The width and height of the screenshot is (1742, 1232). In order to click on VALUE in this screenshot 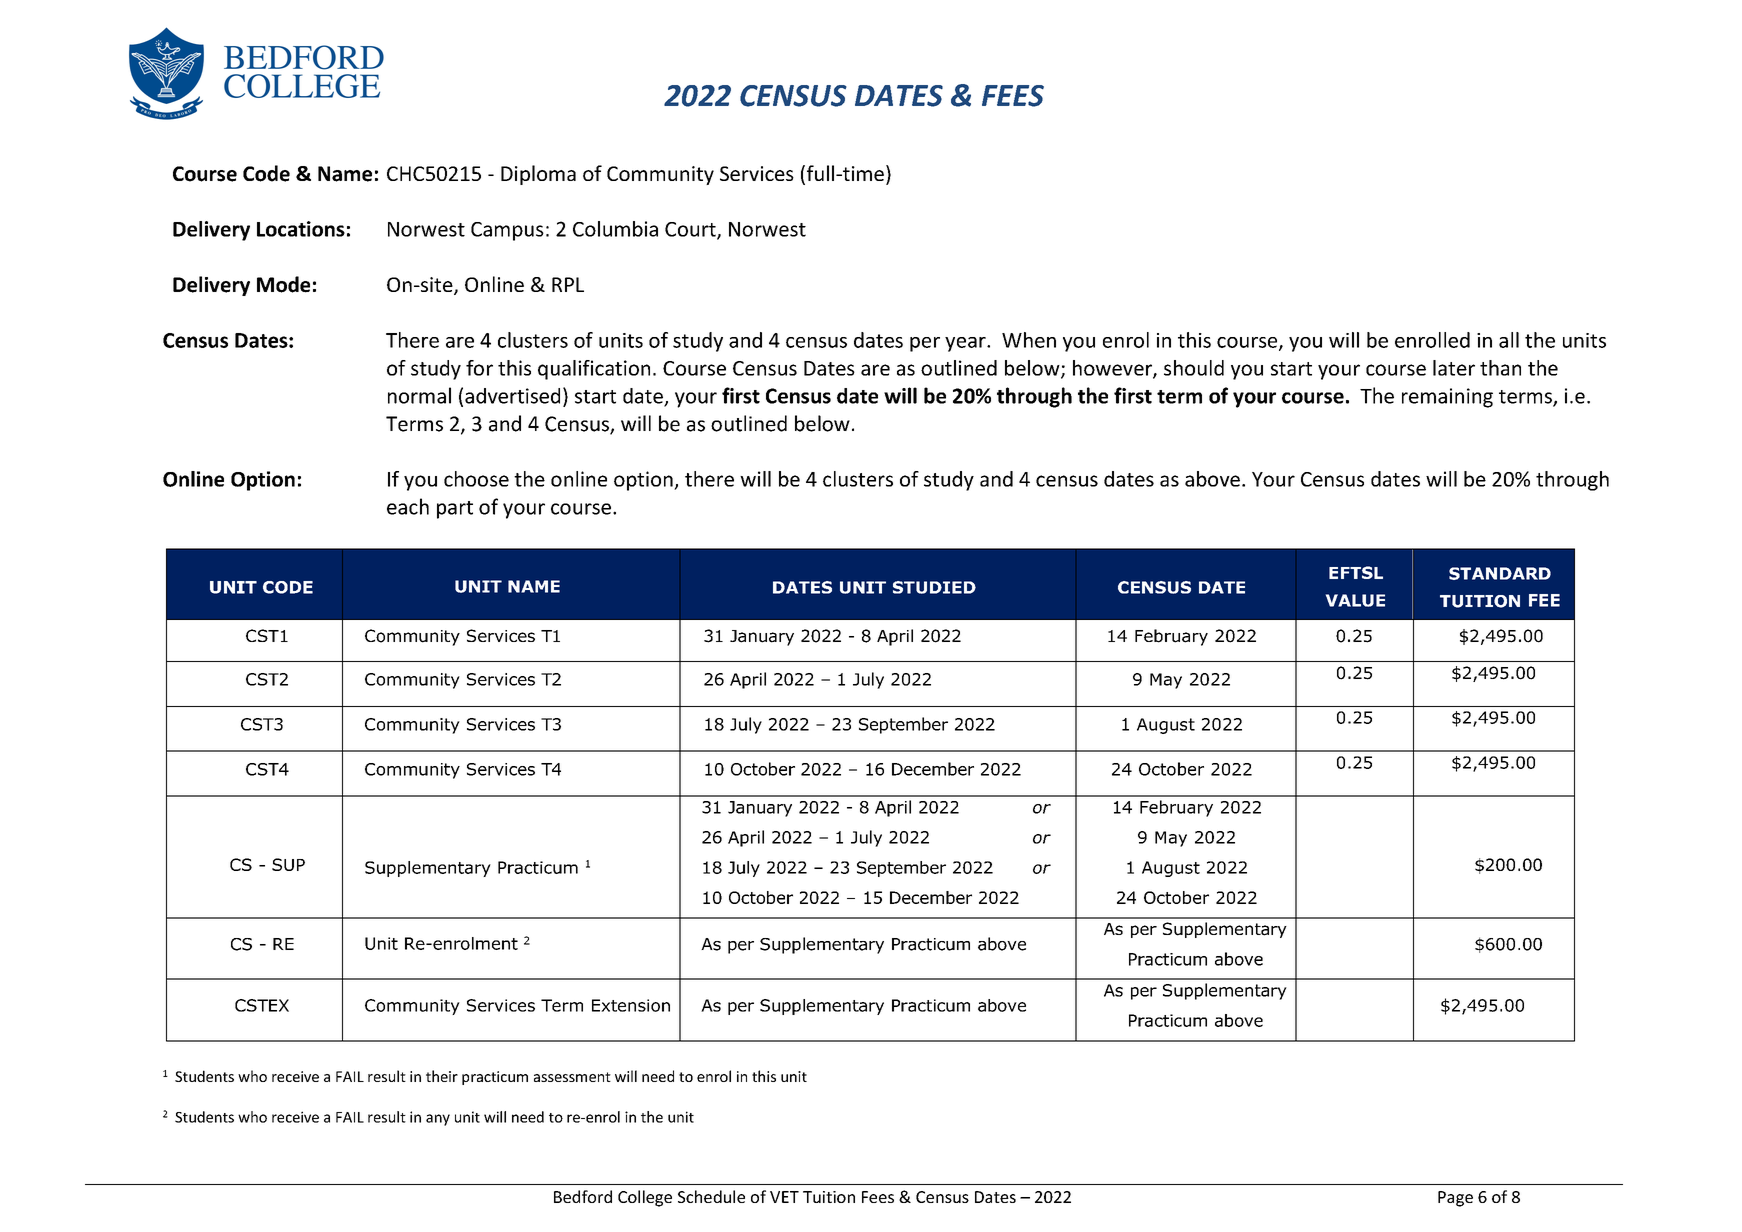, I will do `click(1355, 600)`.
